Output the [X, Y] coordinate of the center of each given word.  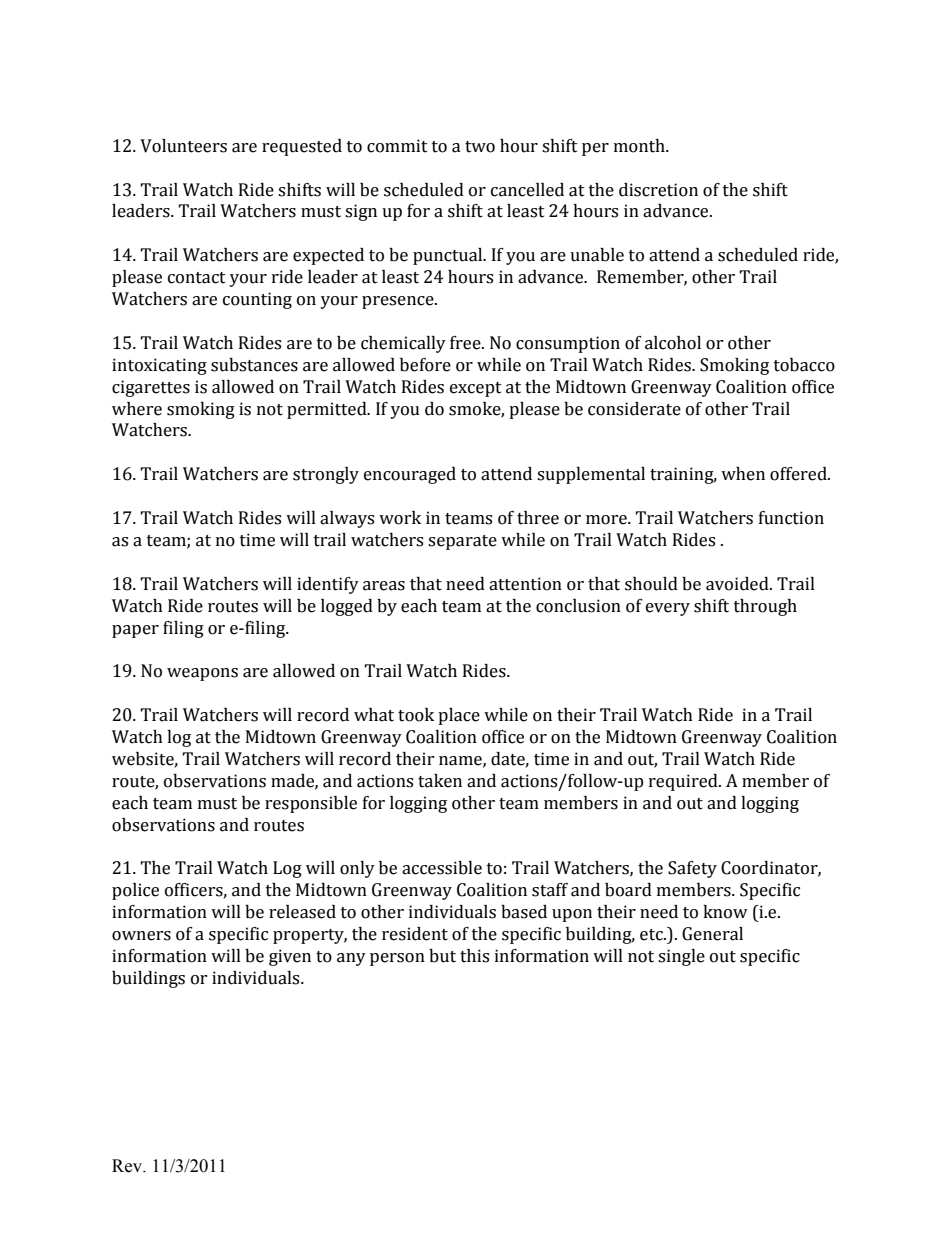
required [684, 782]
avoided [738, 584]
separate [462, 542]
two [480, 147]
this [474, 956]
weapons [202, 674]
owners [141, 936]
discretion [658, 190]
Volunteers [183, 146]
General [712, 934]
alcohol [673, 343]
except [476, 389]
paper [135, 631]
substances [254, 365]
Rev [128, 1166]
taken [440, 781]
